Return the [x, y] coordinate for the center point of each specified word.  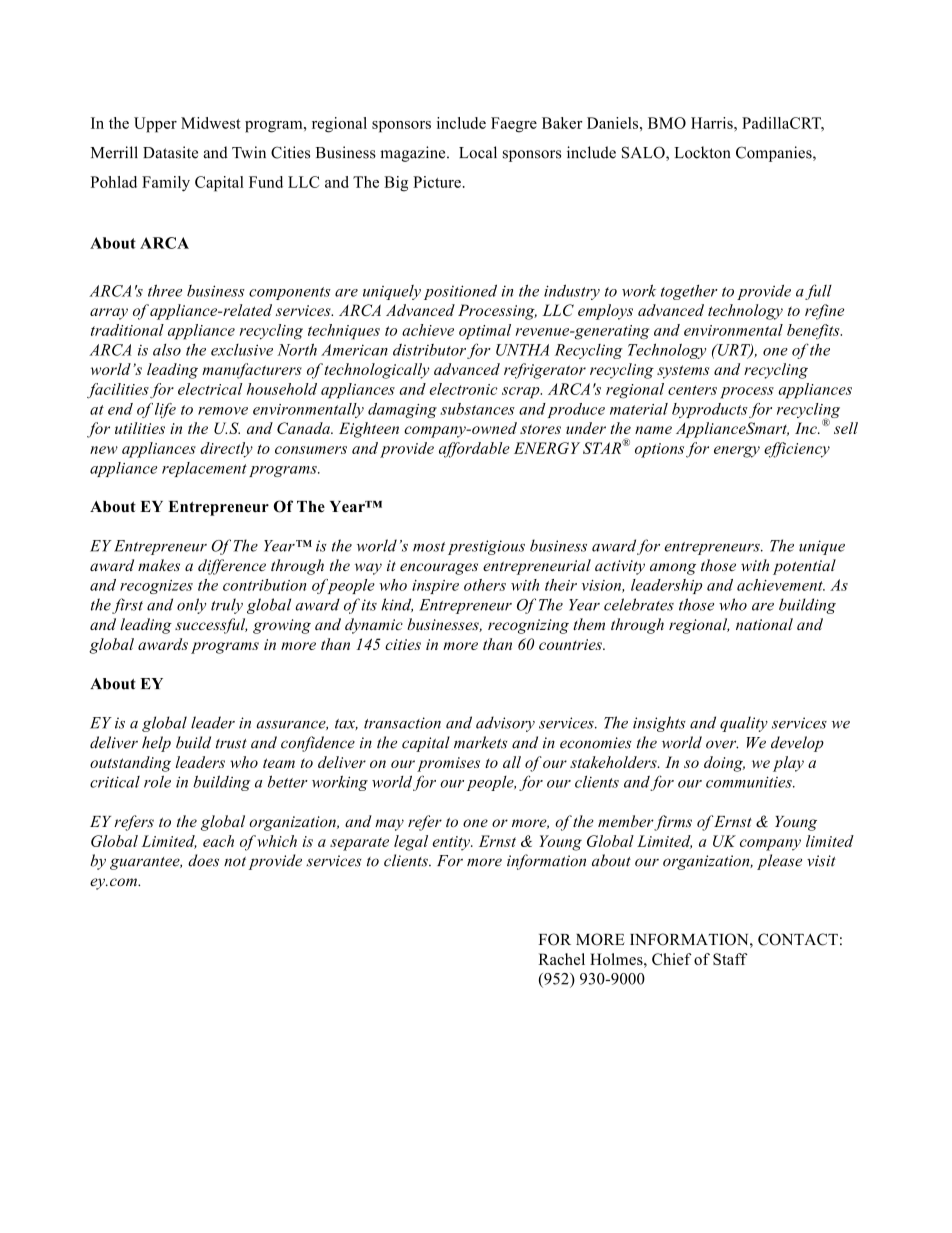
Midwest [211, 123]
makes [159, 565]
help [156, 744]
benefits [814, 332]
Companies [775, 154]
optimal [485, 332]
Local [478, 152]
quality [744, 724]
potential [804, 567]
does [203, 860]
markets [480, 742]
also [167, 350]
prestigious [486, 547]
